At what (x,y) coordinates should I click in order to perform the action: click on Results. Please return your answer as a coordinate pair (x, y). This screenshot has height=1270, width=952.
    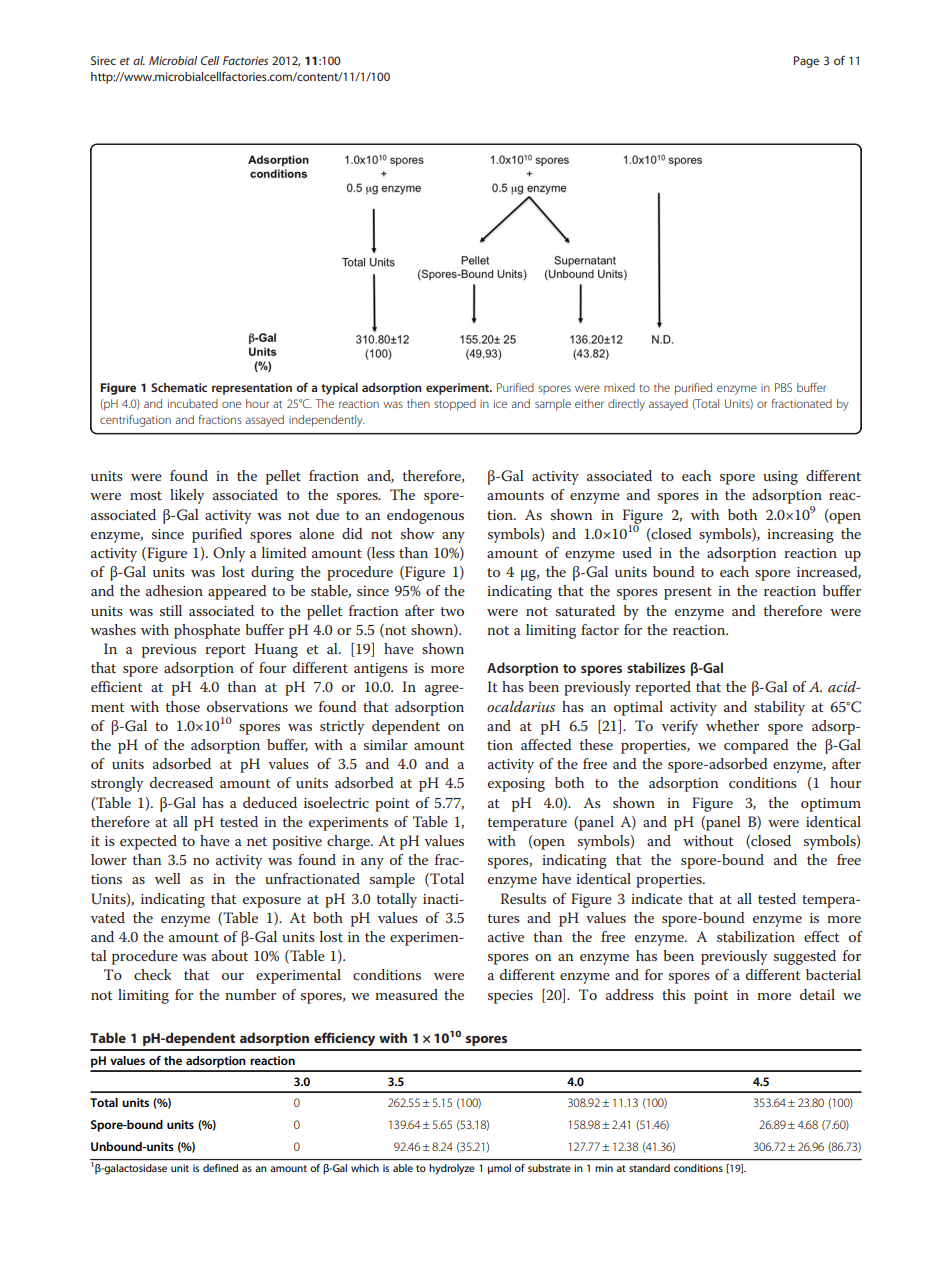
    Looking at the image, I should click on (523, 898).
